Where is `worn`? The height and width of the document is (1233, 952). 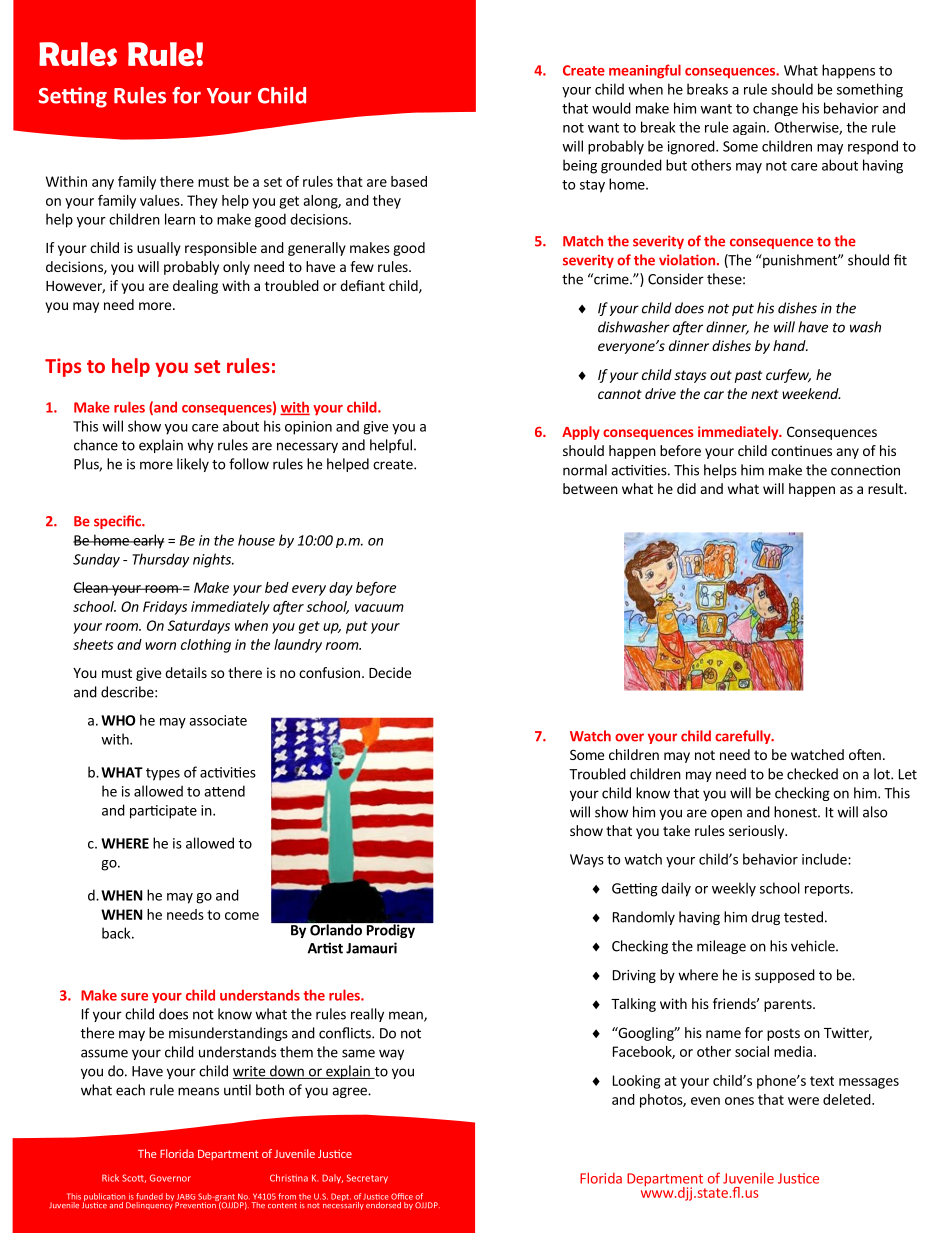
worn is located at coordinates (160, 646).
